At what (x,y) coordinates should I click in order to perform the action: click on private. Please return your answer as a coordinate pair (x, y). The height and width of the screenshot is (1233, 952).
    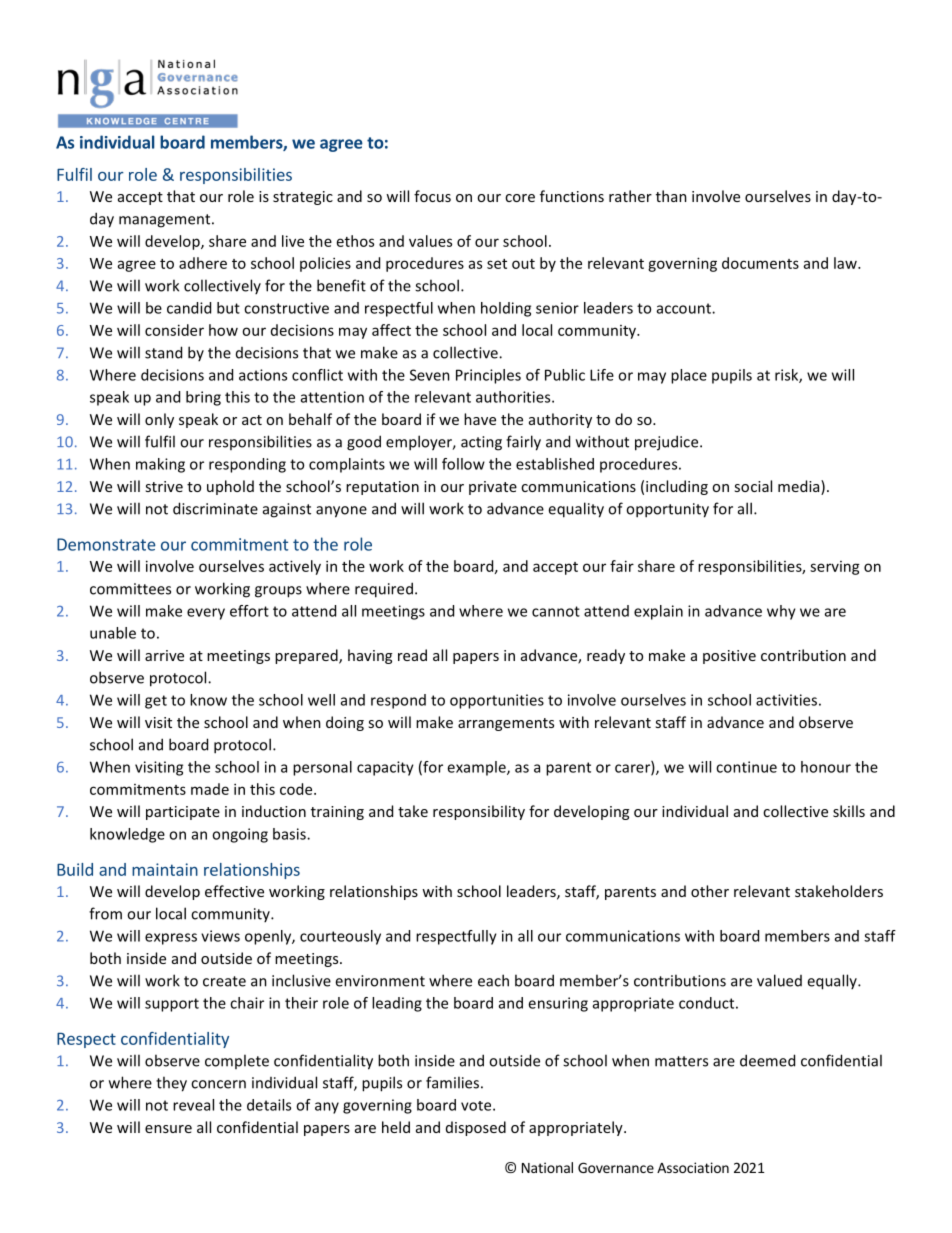
    Looking at the image, I should click on (493, 488).
